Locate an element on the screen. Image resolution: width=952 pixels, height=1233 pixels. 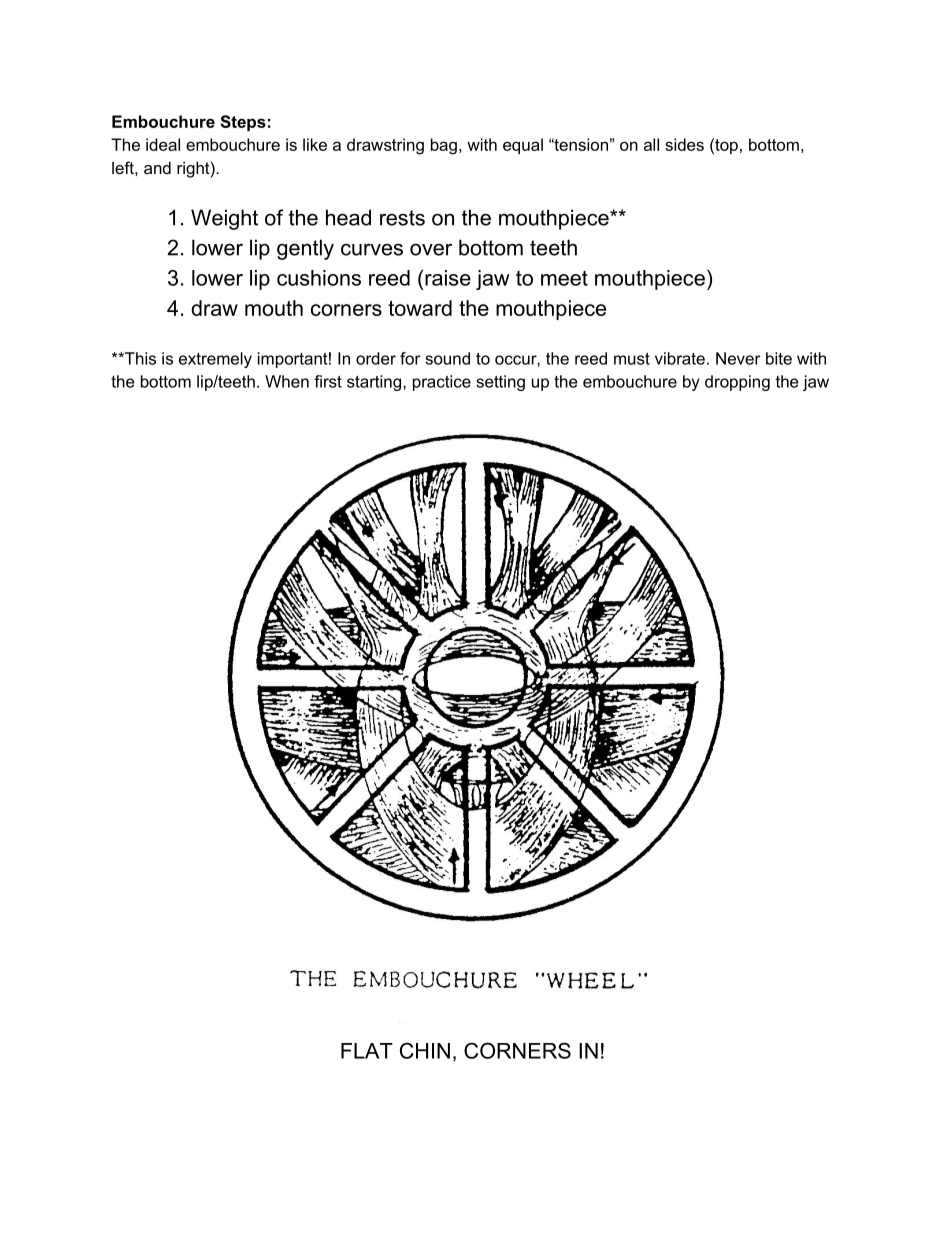
dropping is located at coordinates (737, 383).
